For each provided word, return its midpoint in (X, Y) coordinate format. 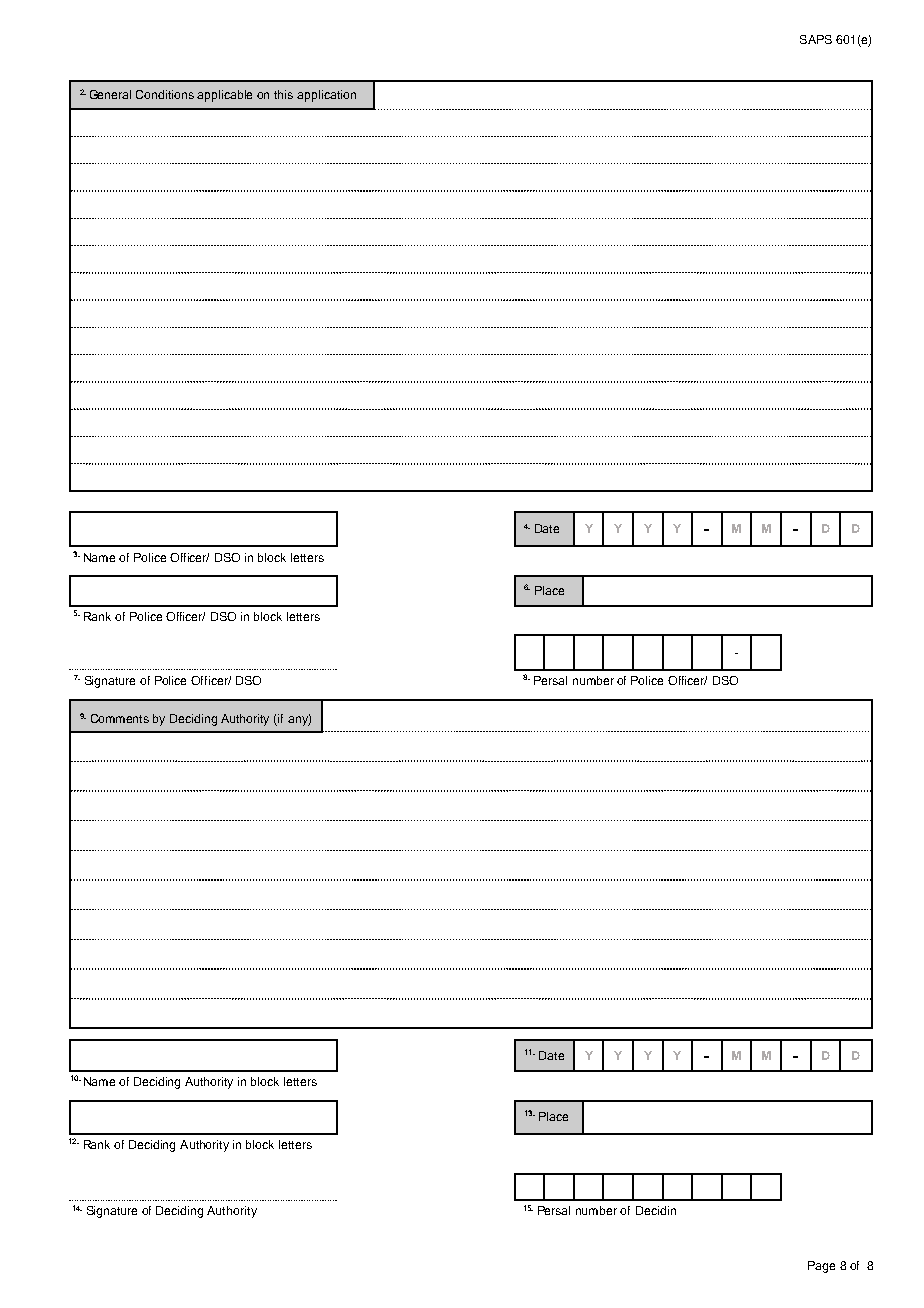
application (326, 96)
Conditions (165, 94)
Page (821, 1267)
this (283, 94)
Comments (120, 718)
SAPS (816, 39)
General (110, 94)
